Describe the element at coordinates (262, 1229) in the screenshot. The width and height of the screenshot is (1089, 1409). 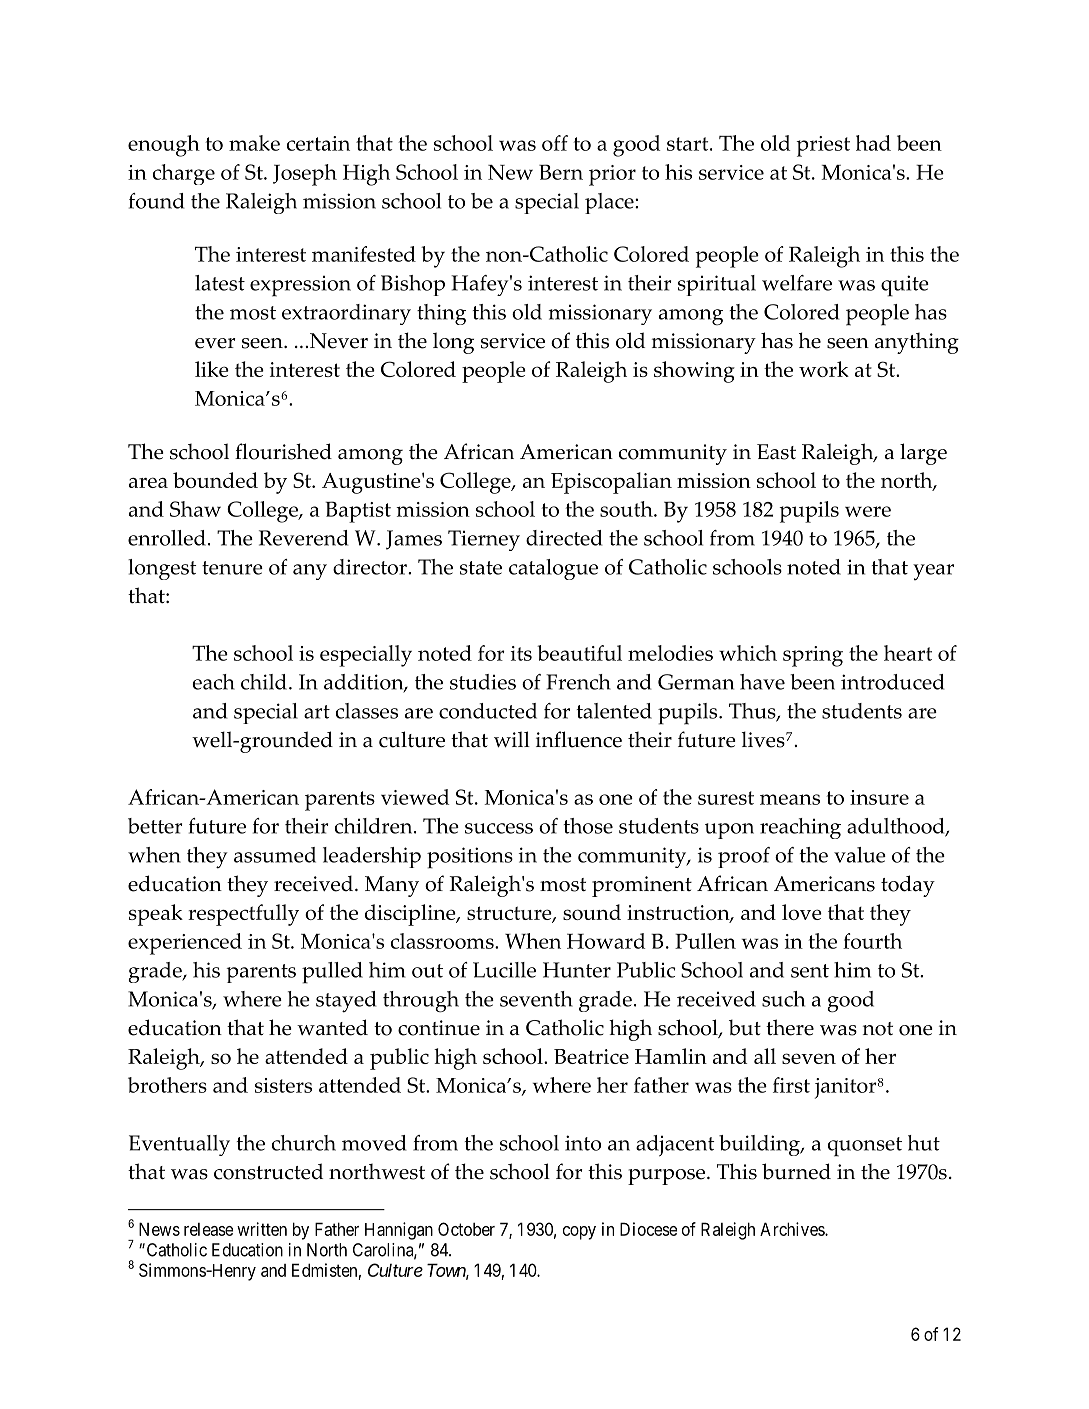
I see `written` at that location.
